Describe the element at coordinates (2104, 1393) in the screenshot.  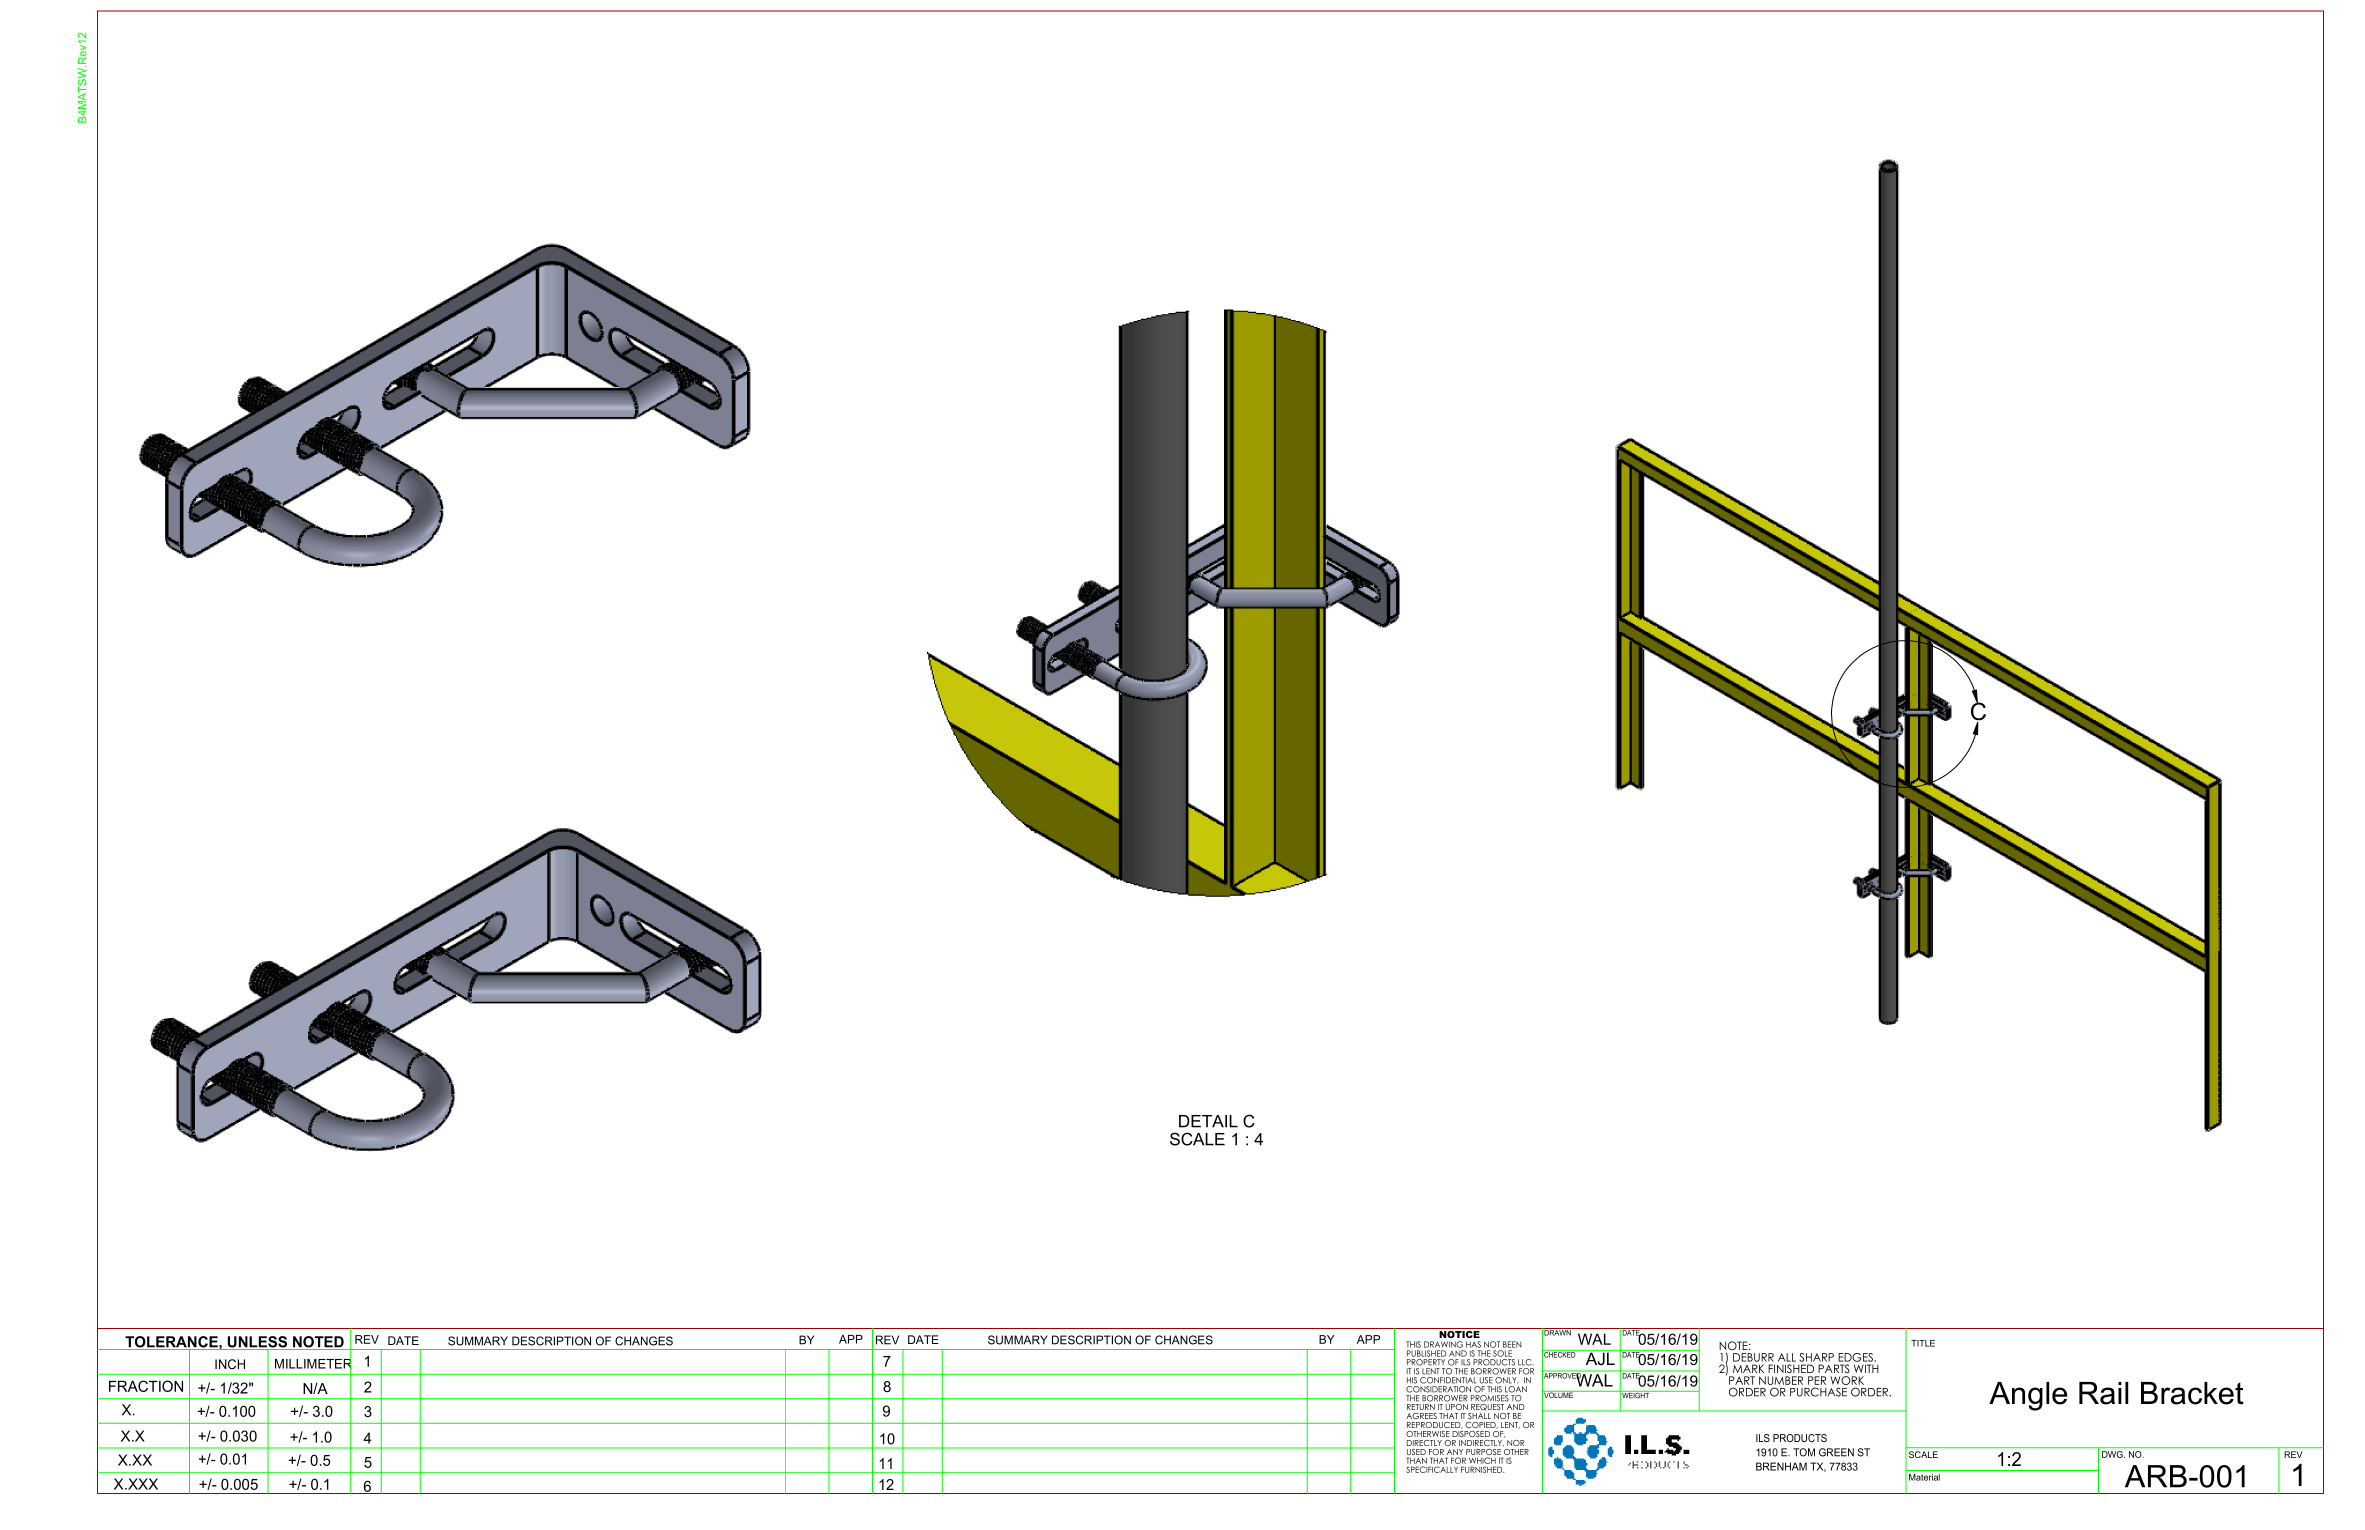
I see `Rail` at that location.
